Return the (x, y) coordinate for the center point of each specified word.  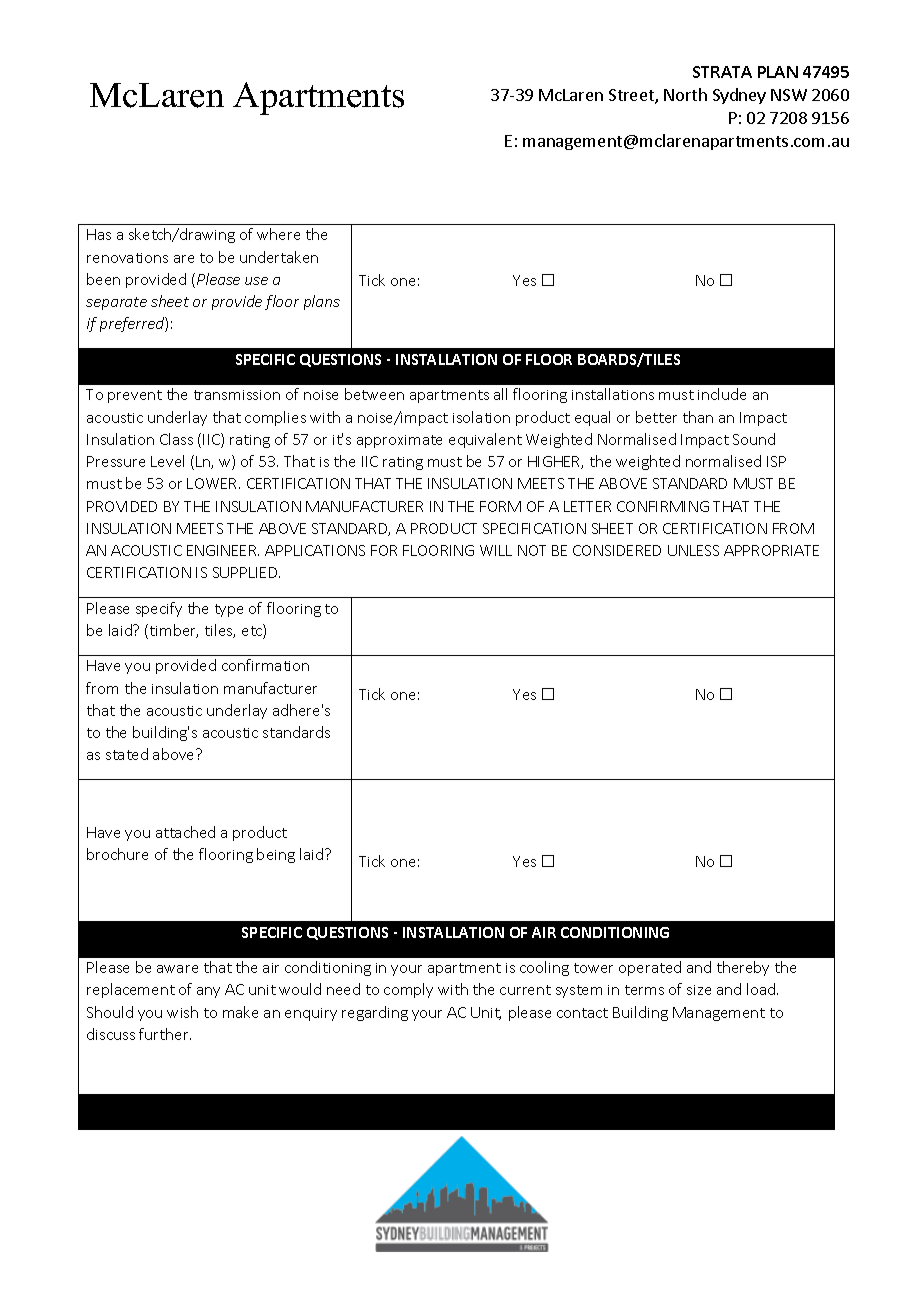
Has (99, 234)
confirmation (265, 665)
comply (408, 990)
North (685, 94)
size (699, 990)
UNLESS (693, 550)
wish (182, 1012)
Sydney (739, 96)
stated (127, 754)
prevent (135, 396)
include (722, 394)
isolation (481, 417)
